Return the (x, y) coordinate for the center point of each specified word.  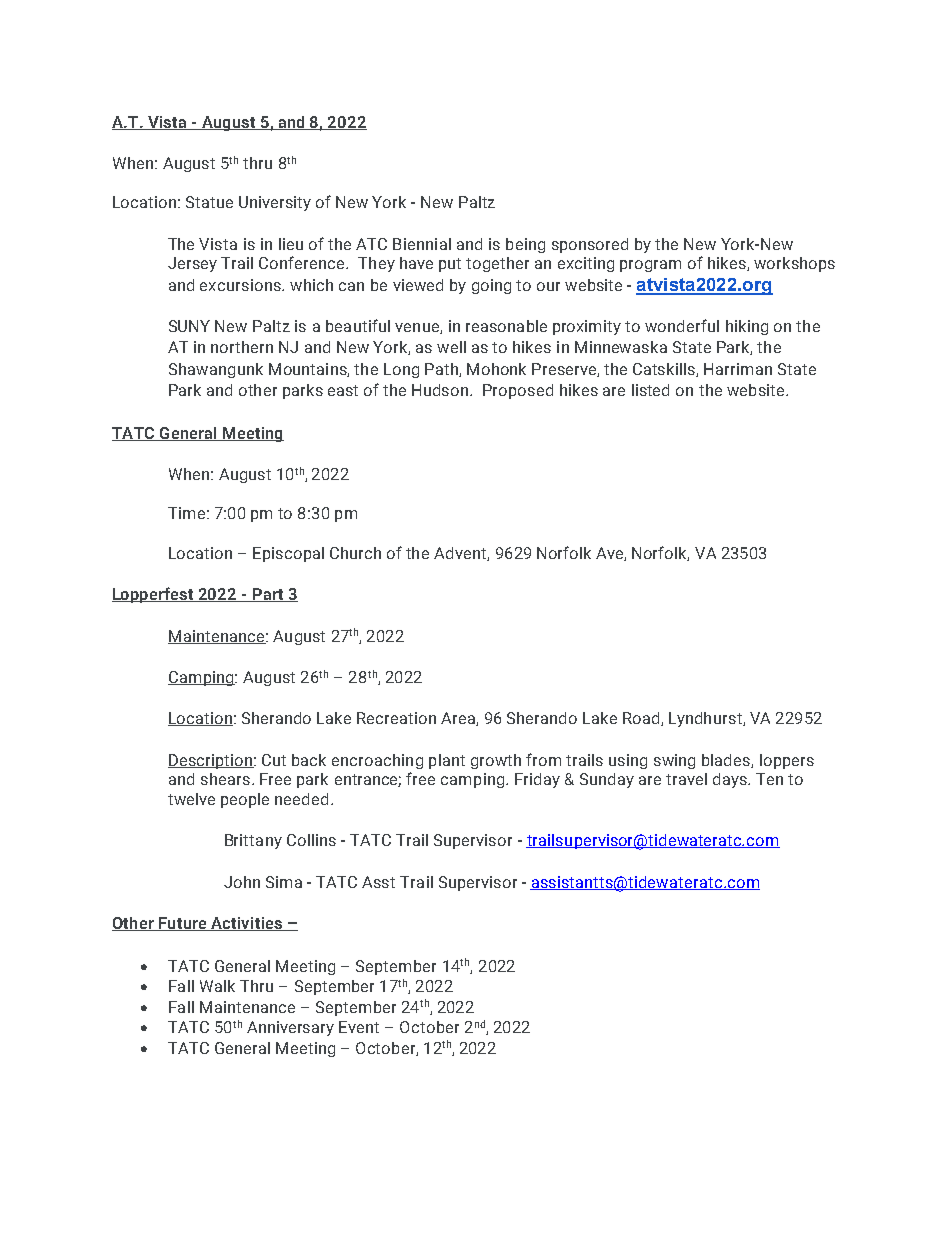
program (650, 266)
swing (674, 761)
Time (186, 513)
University (275, 203)
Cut (274, 760)
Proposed (518, 391)
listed (650, 390)
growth (496, 761)
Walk (217, 986)
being (525, 245)
